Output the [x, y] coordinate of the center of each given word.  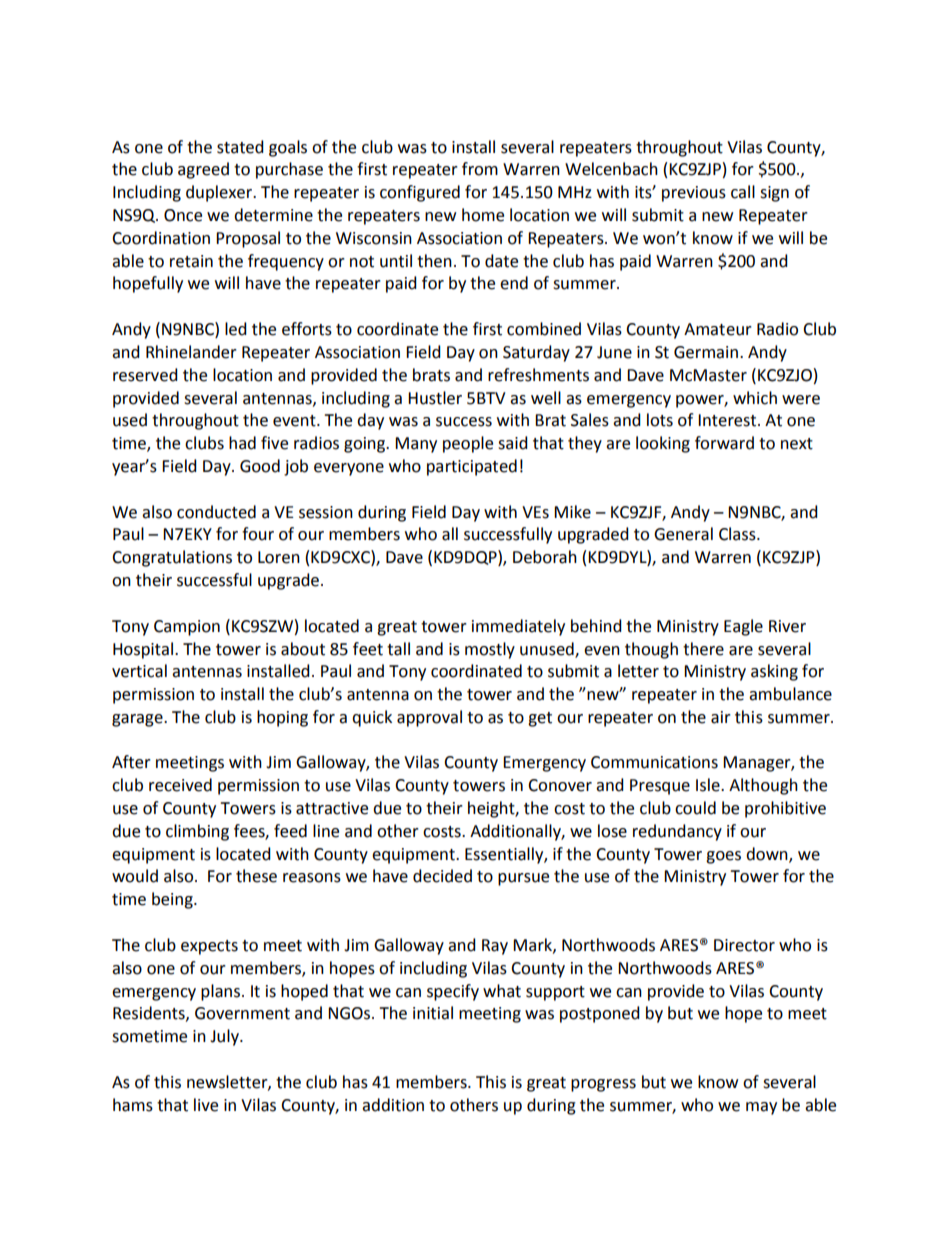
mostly [490, 650]
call [743, 192]
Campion [187, 628]
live [206, 1105]
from [480, 169]
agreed [203, 170]
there [703, 649]
